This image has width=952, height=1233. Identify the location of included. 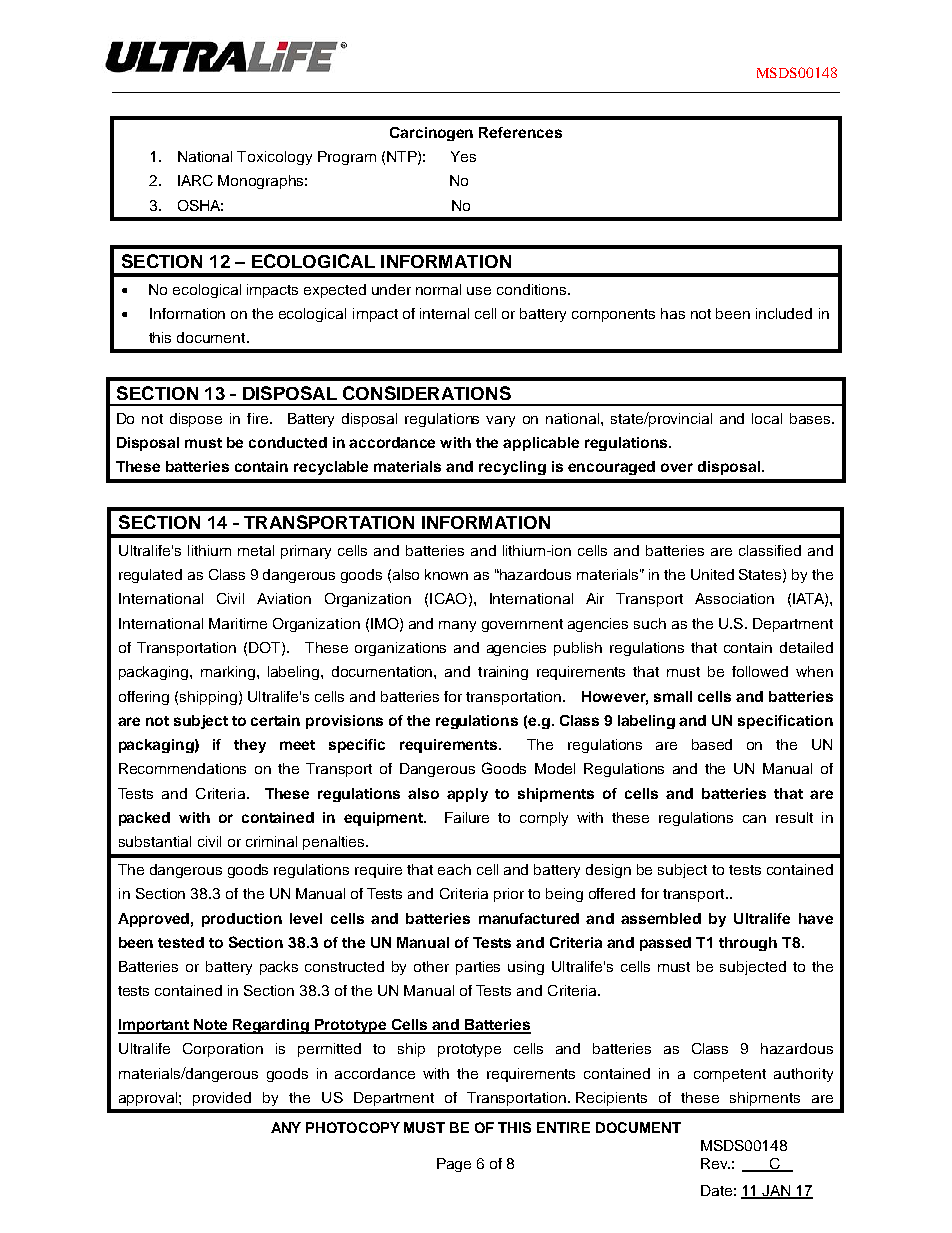
(784, 313).
